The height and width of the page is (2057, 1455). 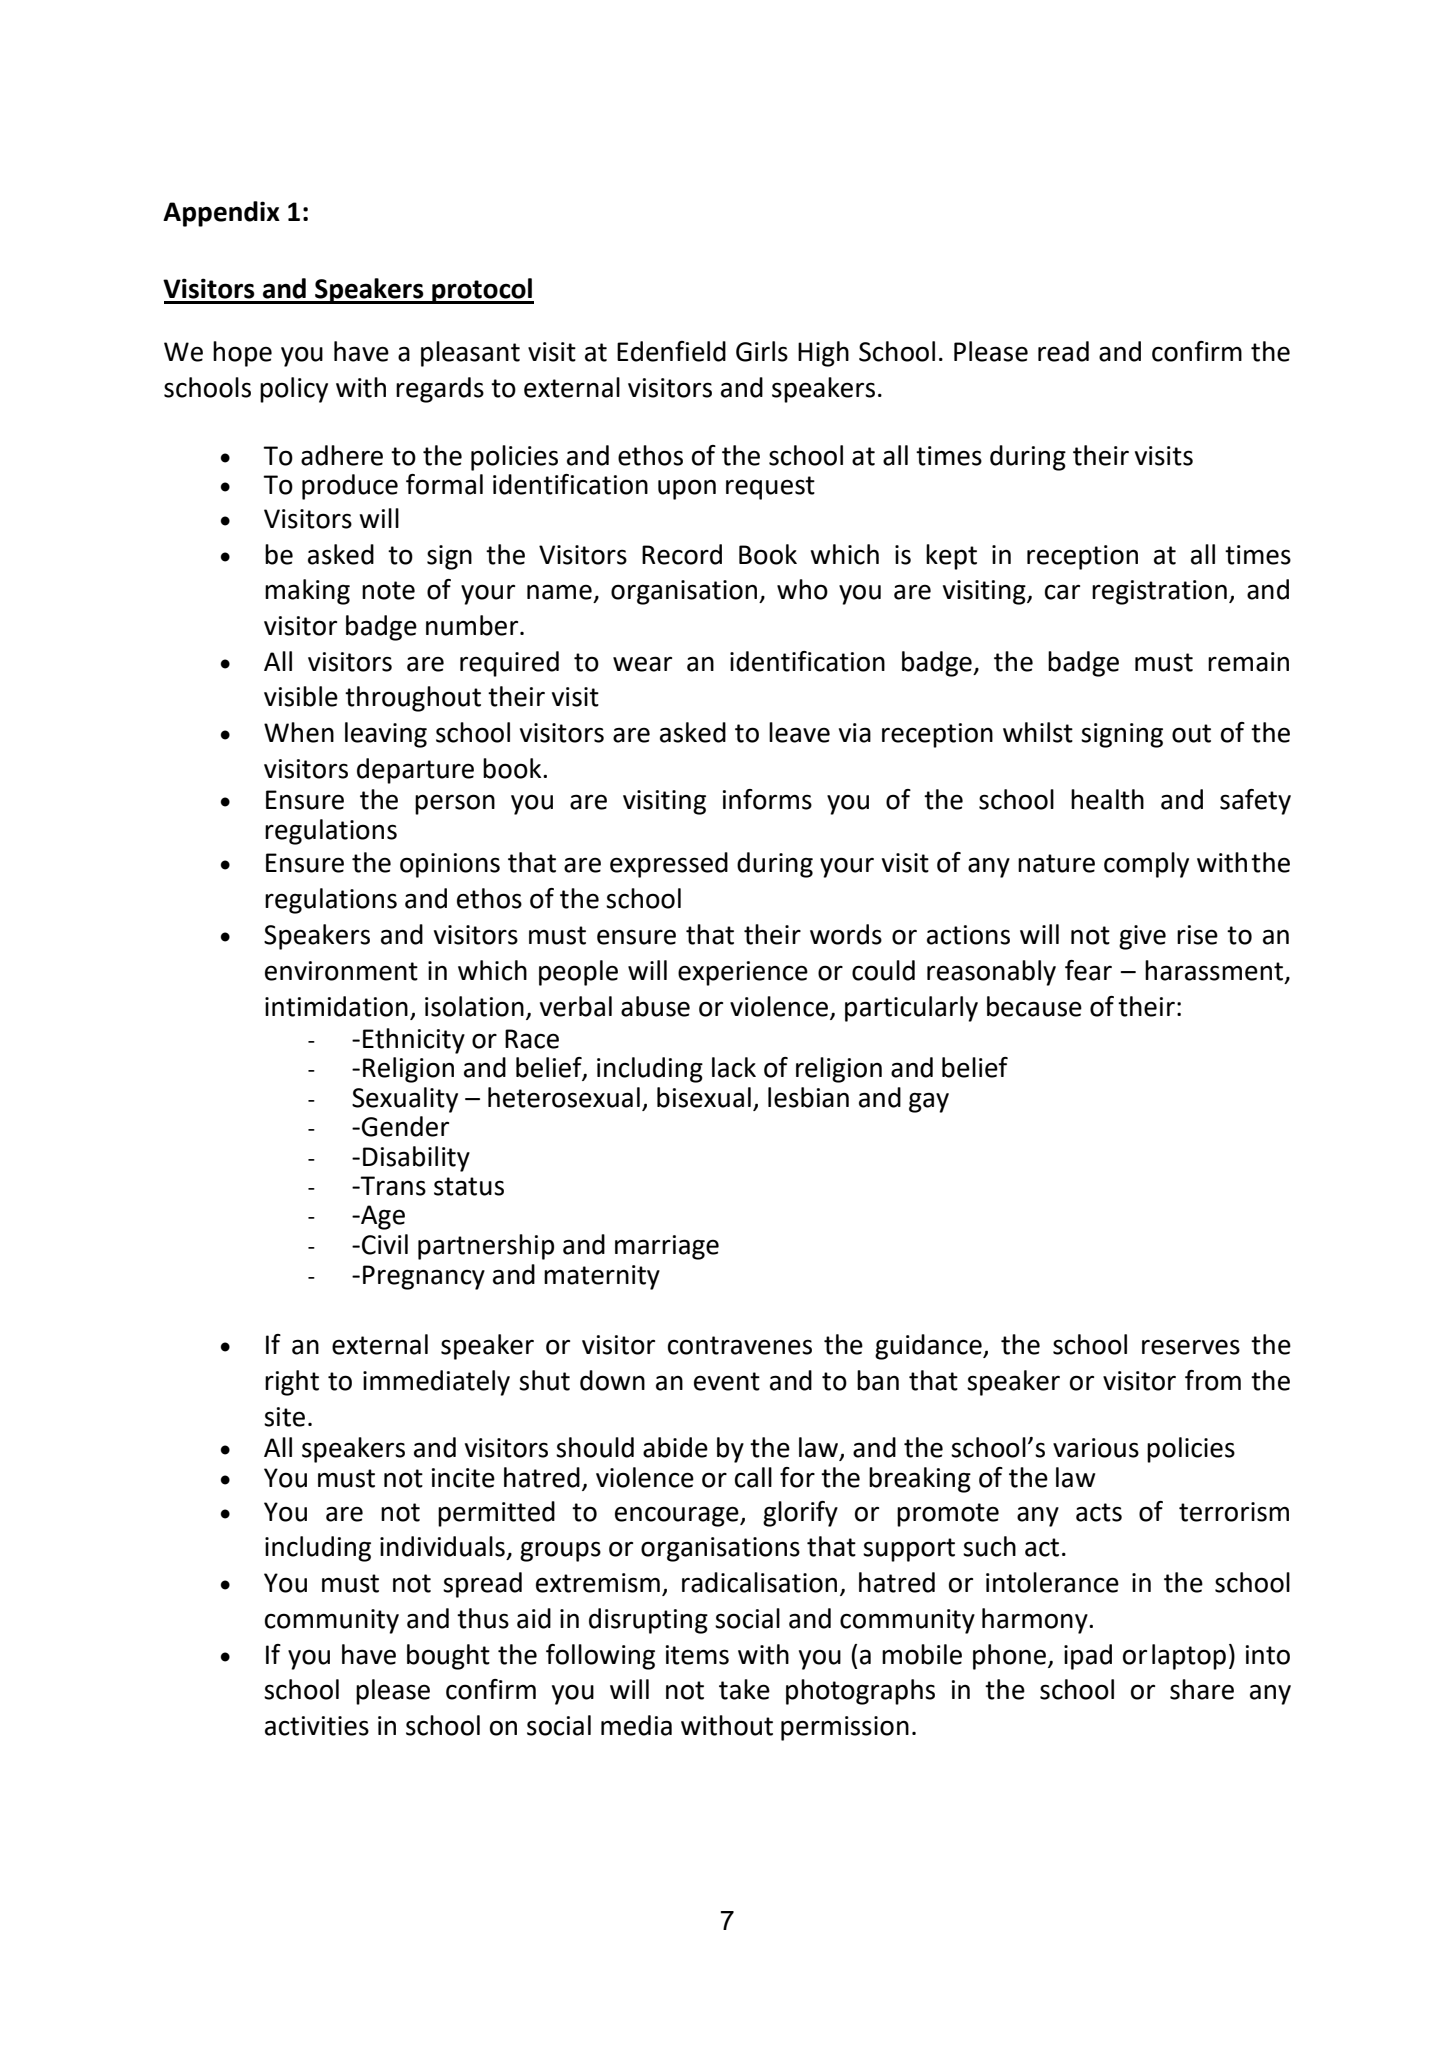 I want to click on registration, so click(x=1159, y=592).
